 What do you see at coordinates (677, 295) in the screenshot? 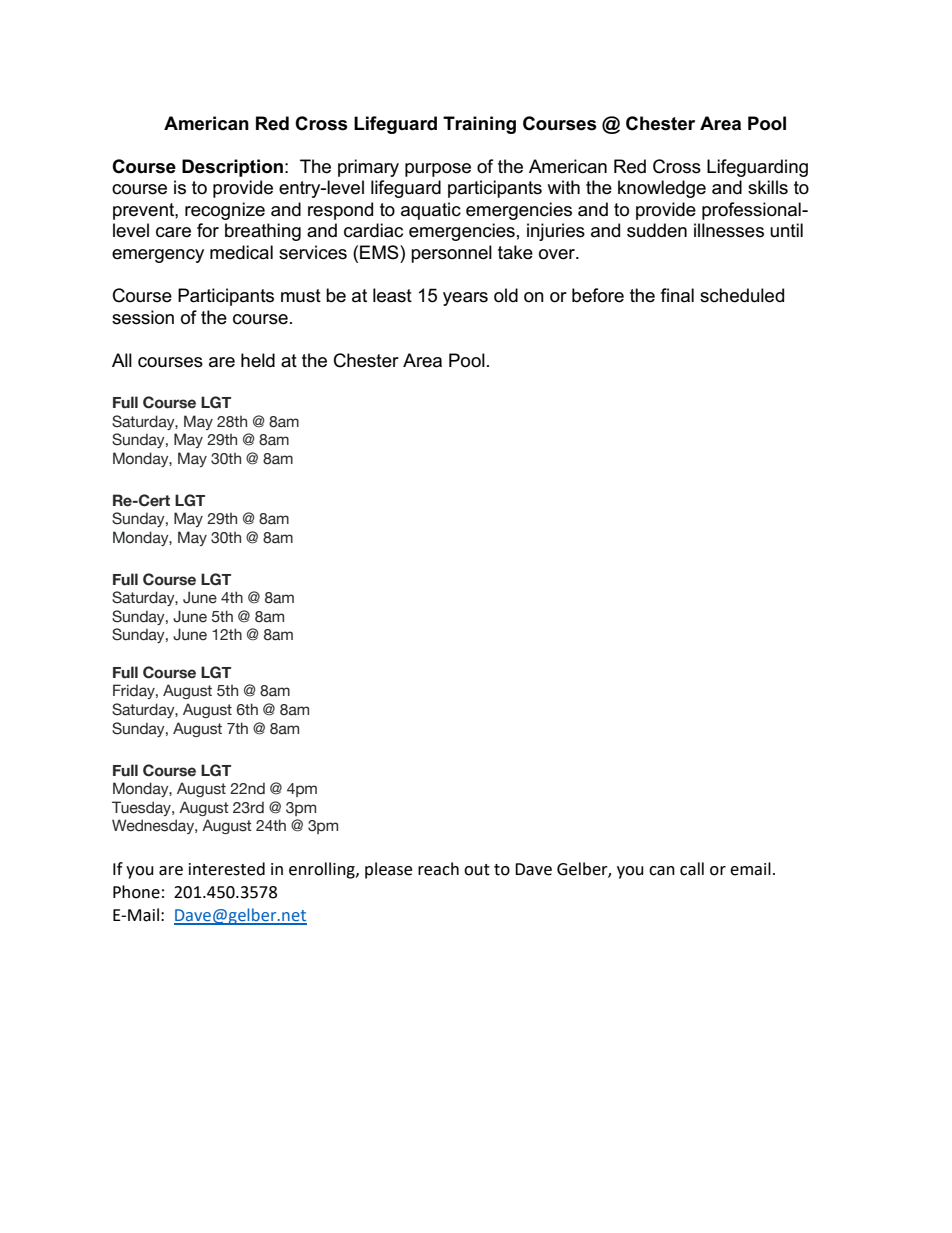
I see `final` at bounding box center [677, 295].
